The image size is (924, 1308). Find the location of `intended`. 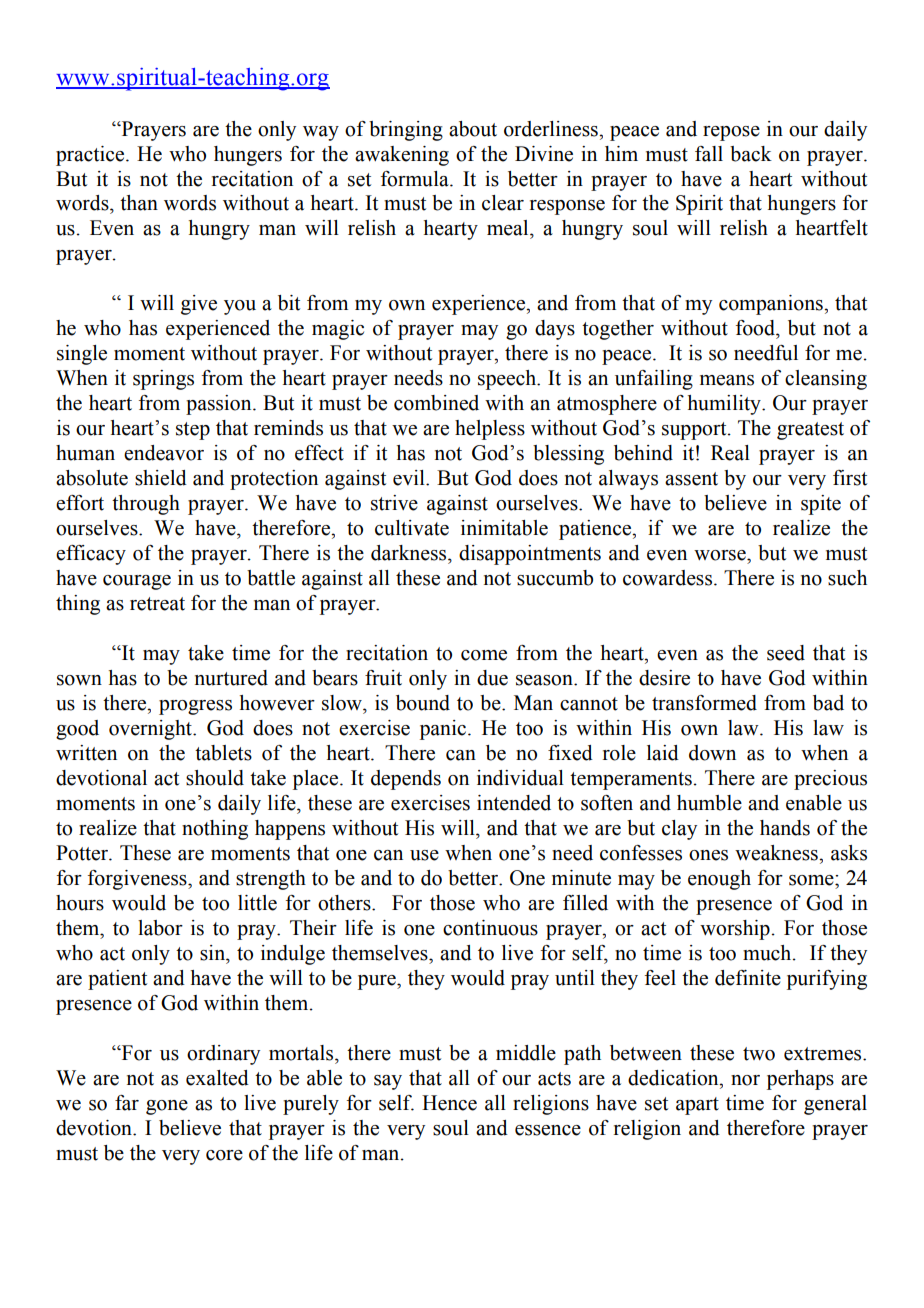

intended is located at coordinates (514, 803).
